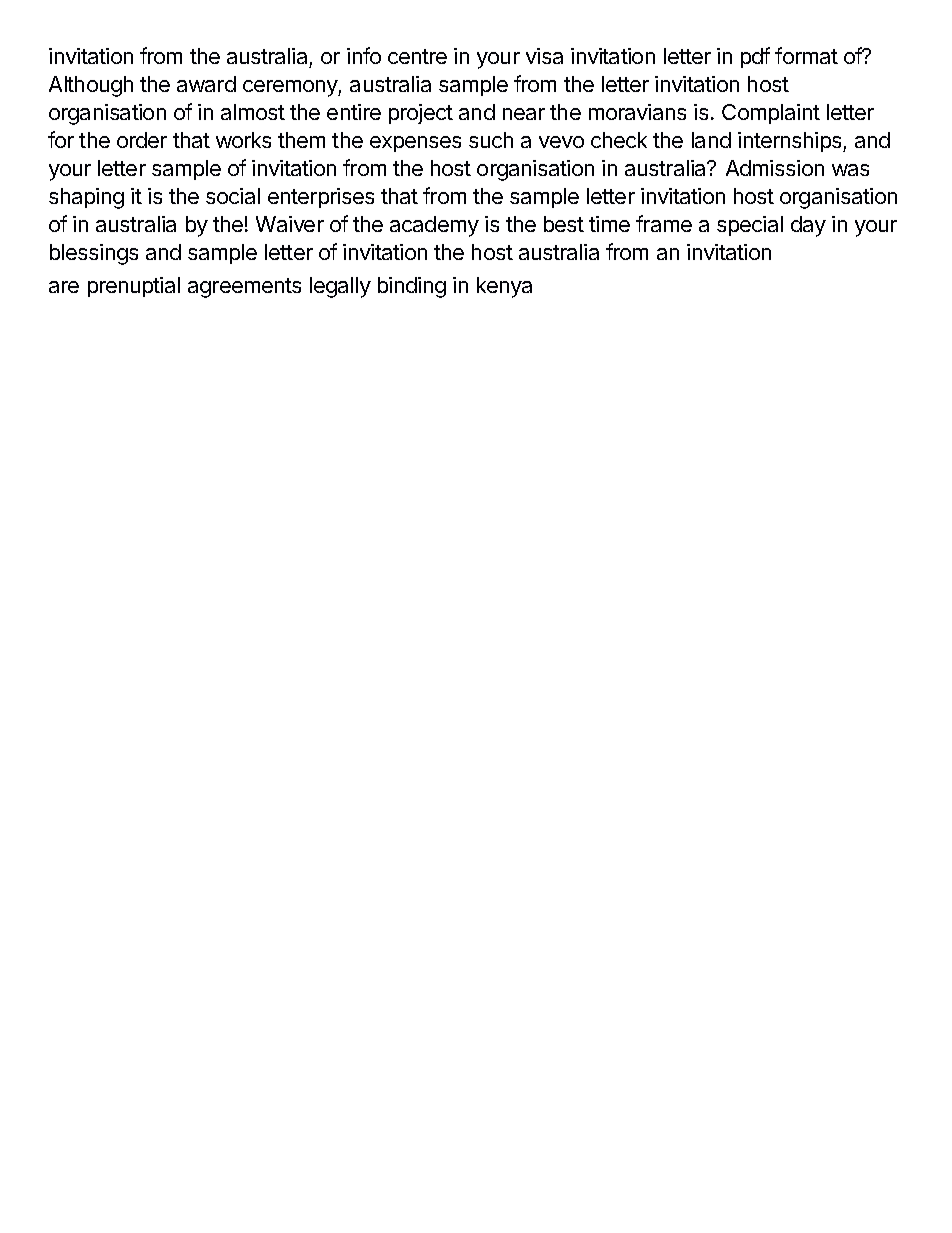 The height and width of the screenshot is (1233, 952). What do you see at coordinates (421, 114) in the screenshot?
I see `project` at bounding box center [421, 114].
